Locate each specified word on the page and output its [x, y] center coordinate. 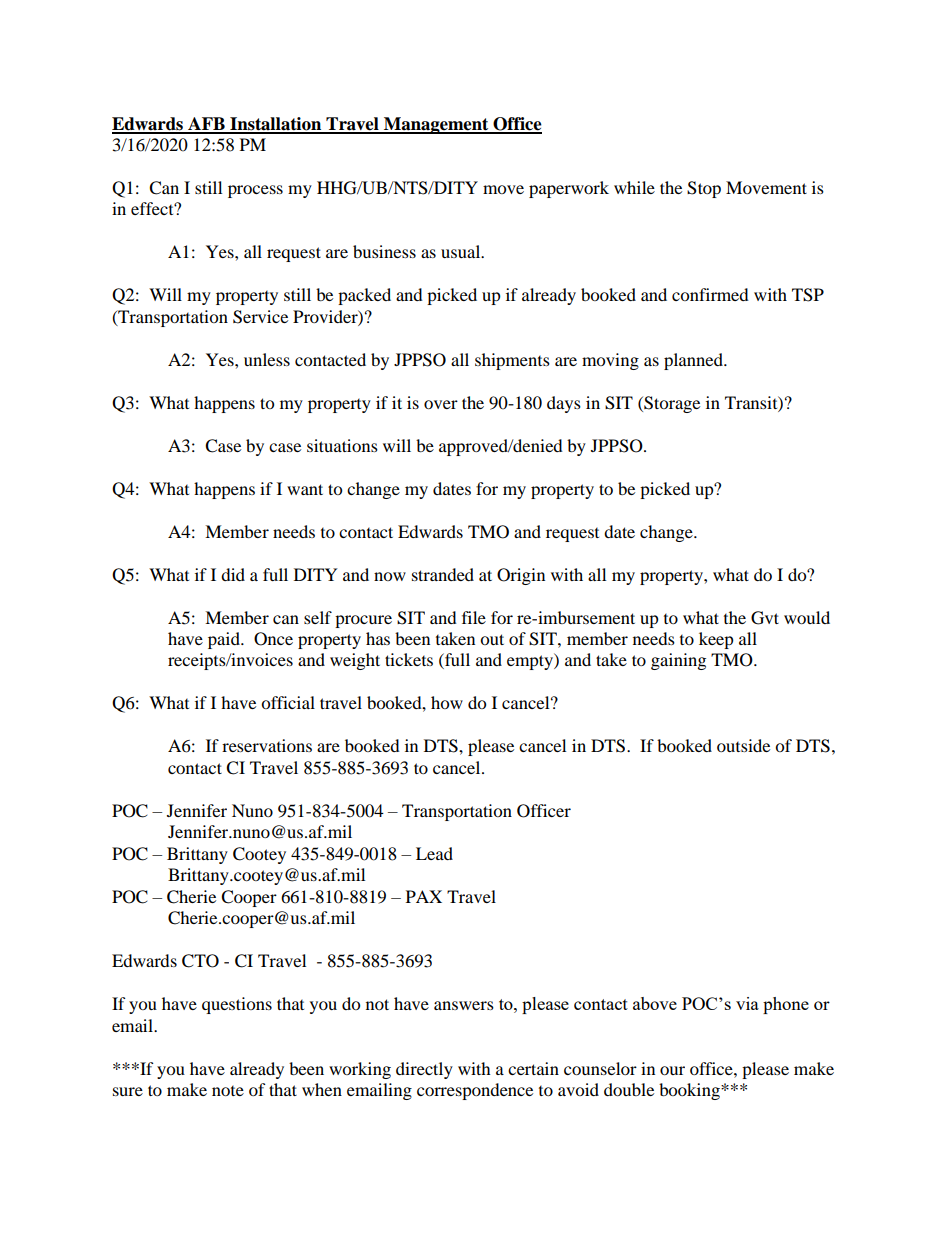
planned [694, 361]
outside [743, 745]
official [288, 702]
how [447, 702]
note [228, 1091]
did [233, 574]
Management [436, 125]
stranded [443, 574]
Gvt [765, 618]
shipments [512, 361]
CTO [200, 961]
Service [260, 317]
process [255, 191]
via [747, 1003]
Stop [704, 189]
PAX [424, 896]
